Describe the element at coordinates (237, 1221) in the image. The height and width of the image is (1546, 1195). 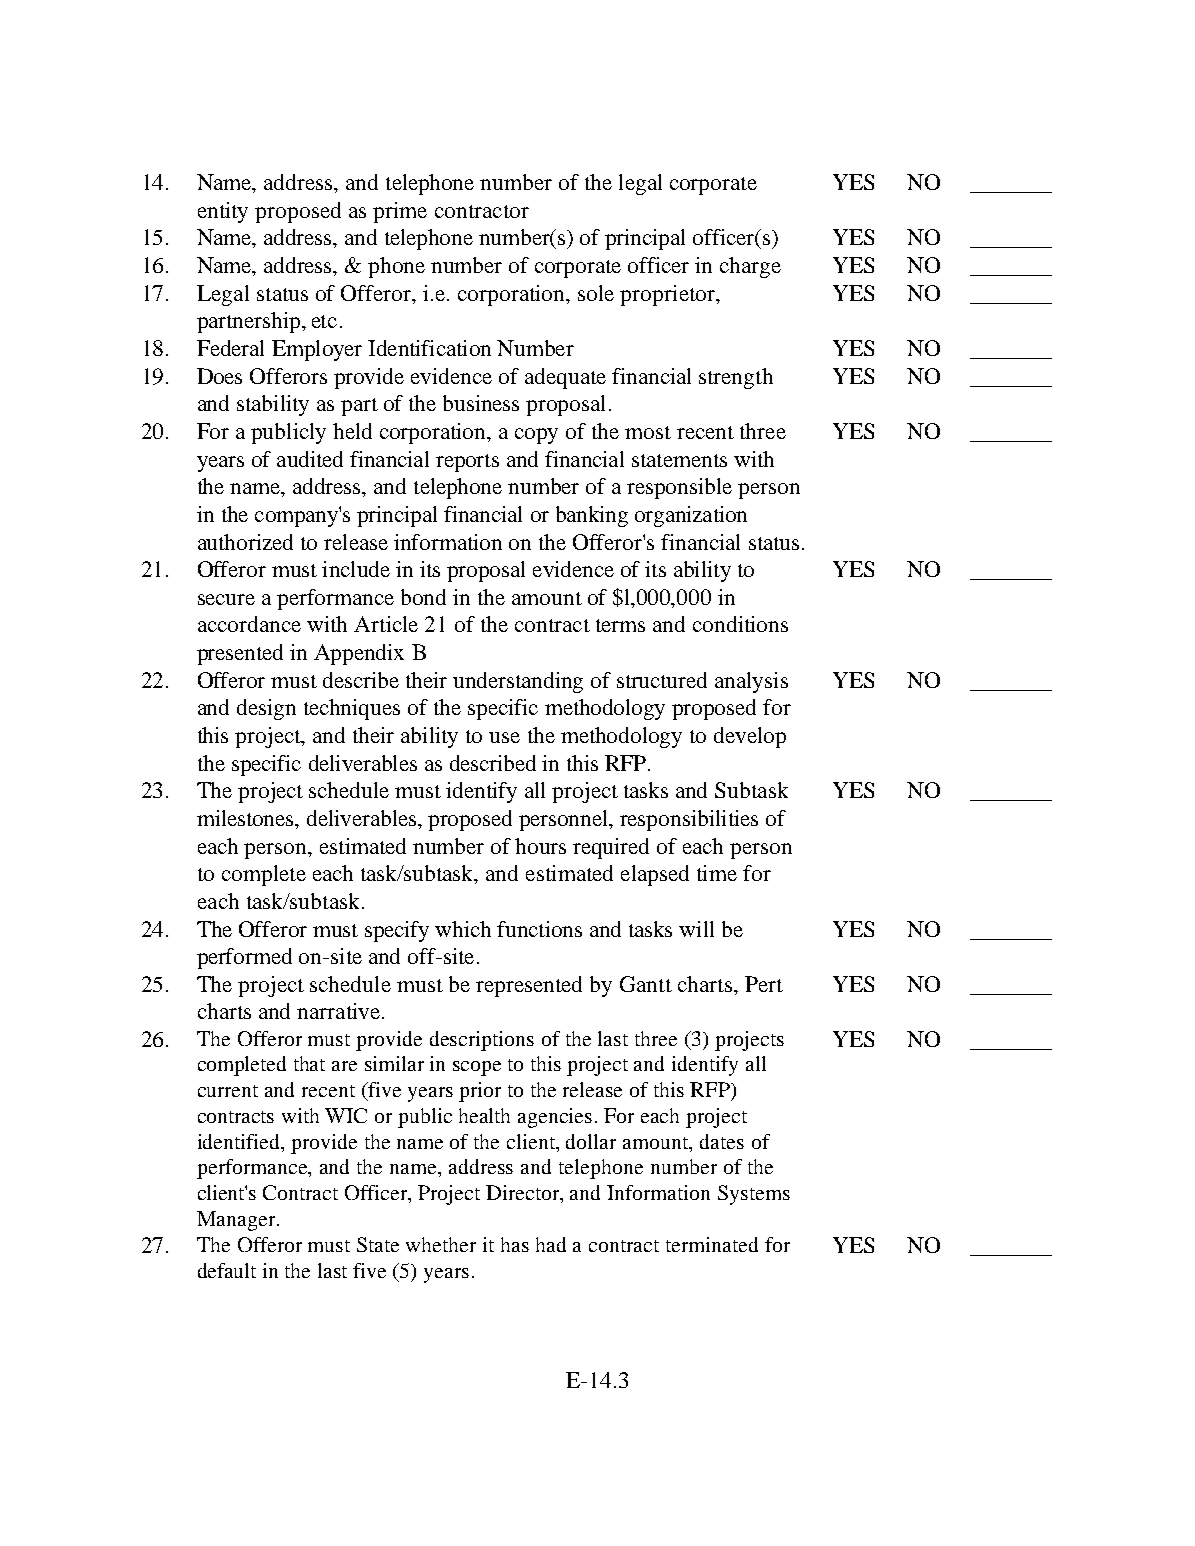
I see `Manager` at that location.
